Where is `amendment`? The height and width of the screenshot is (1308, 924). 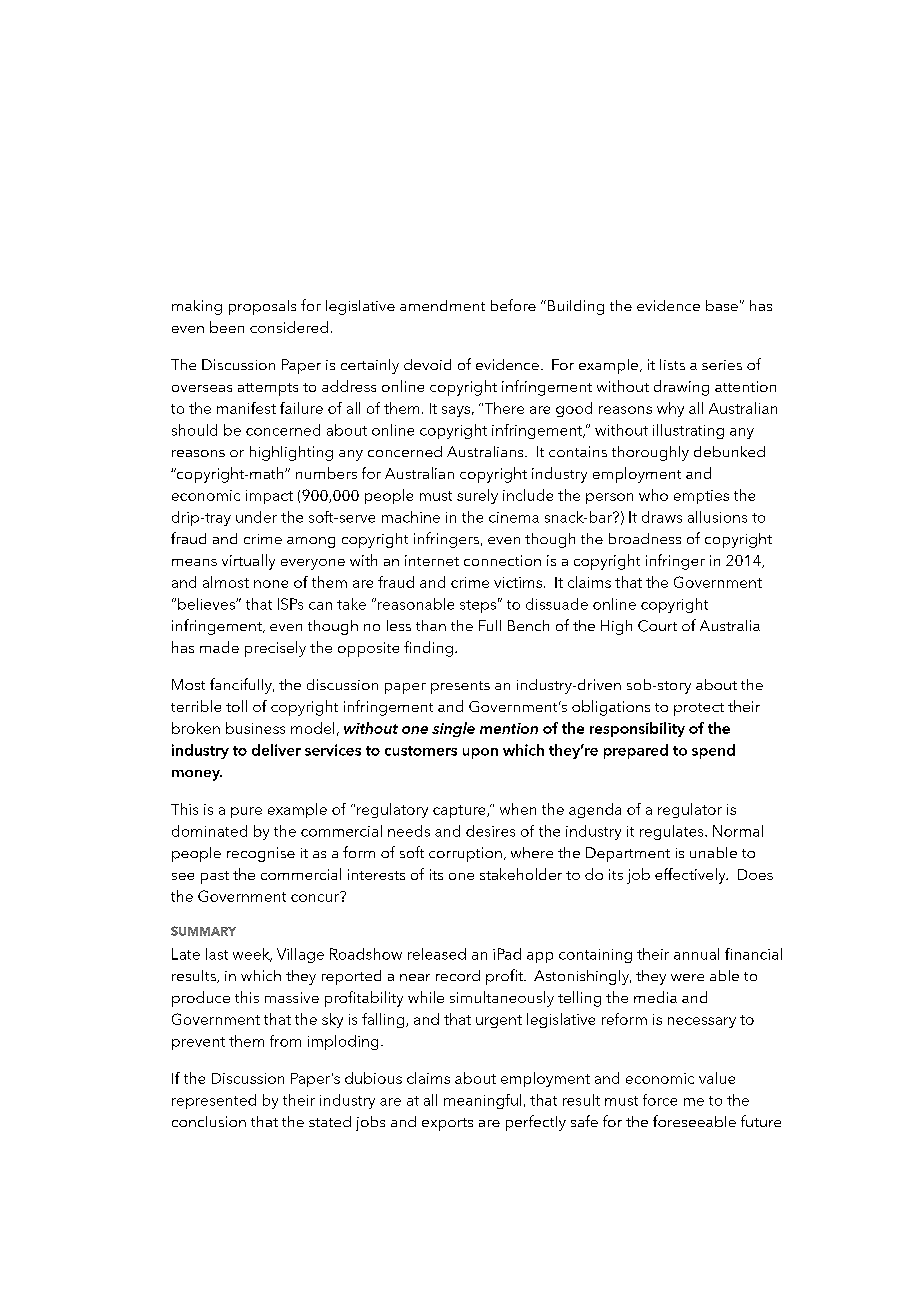
amendment is located at coordinates (442, 305).
